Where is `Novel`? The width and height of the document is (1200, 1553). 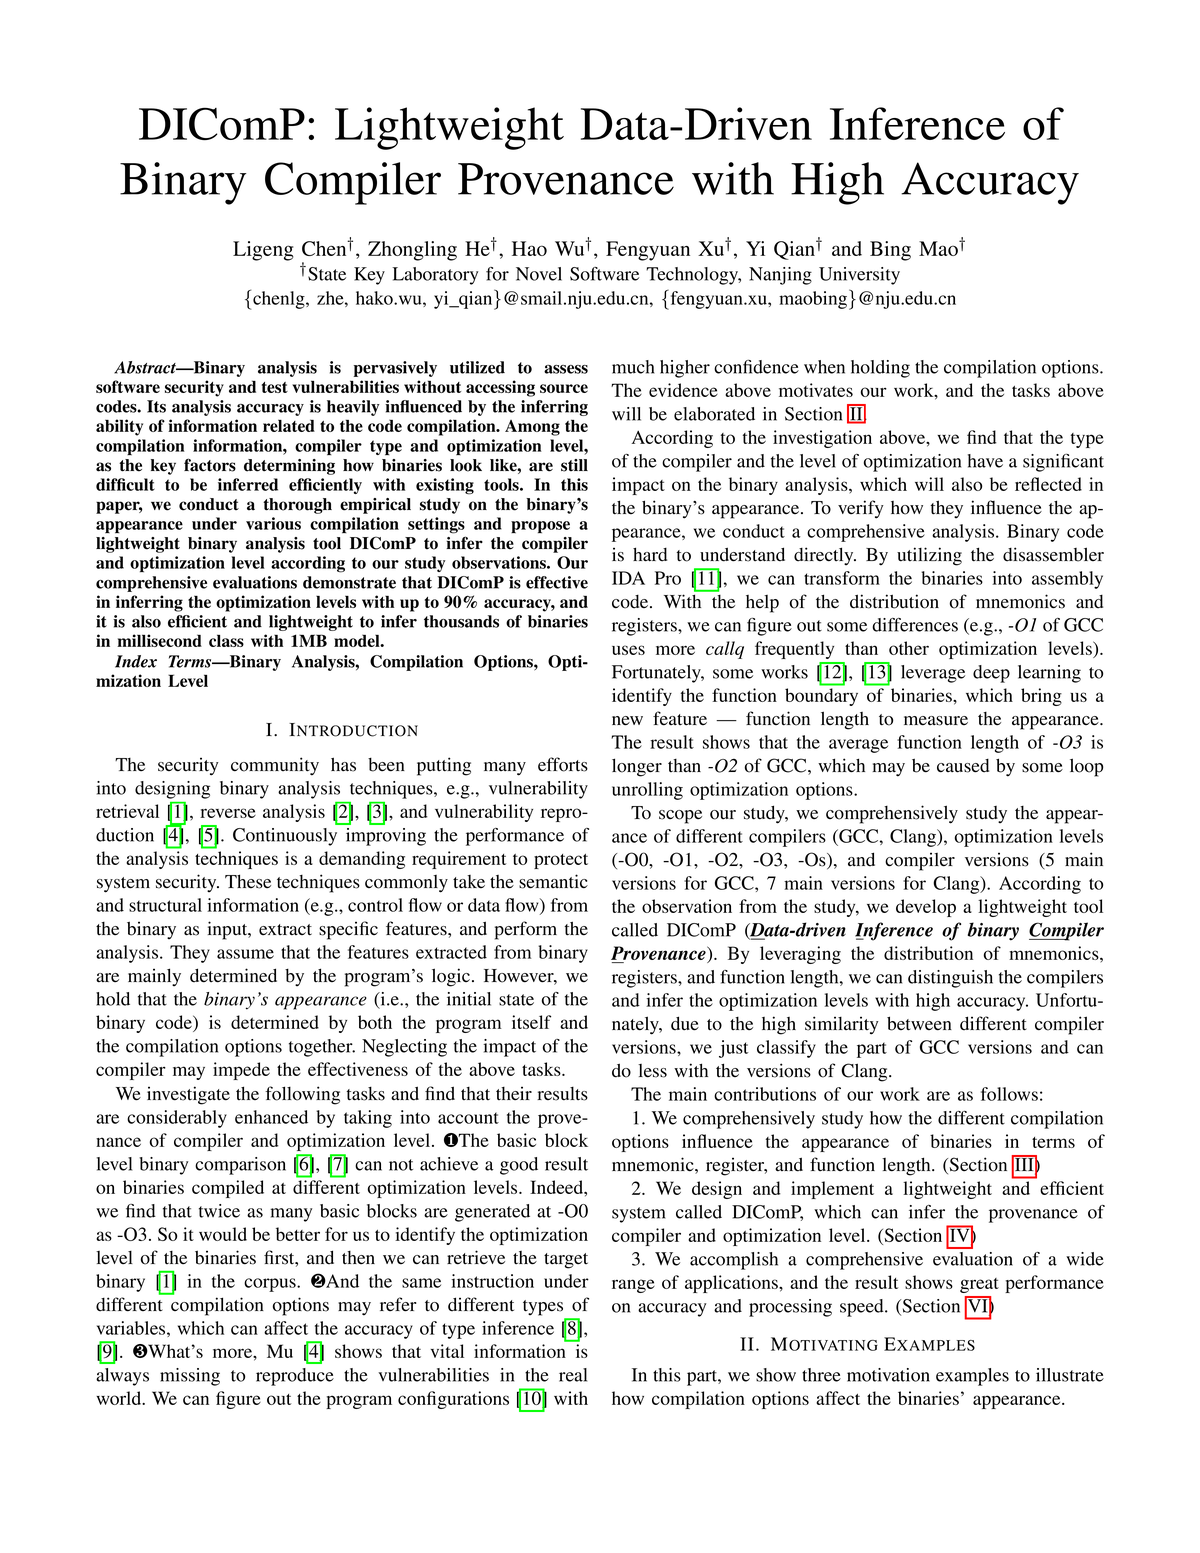 Novel is located at coordinates (539, 274).
